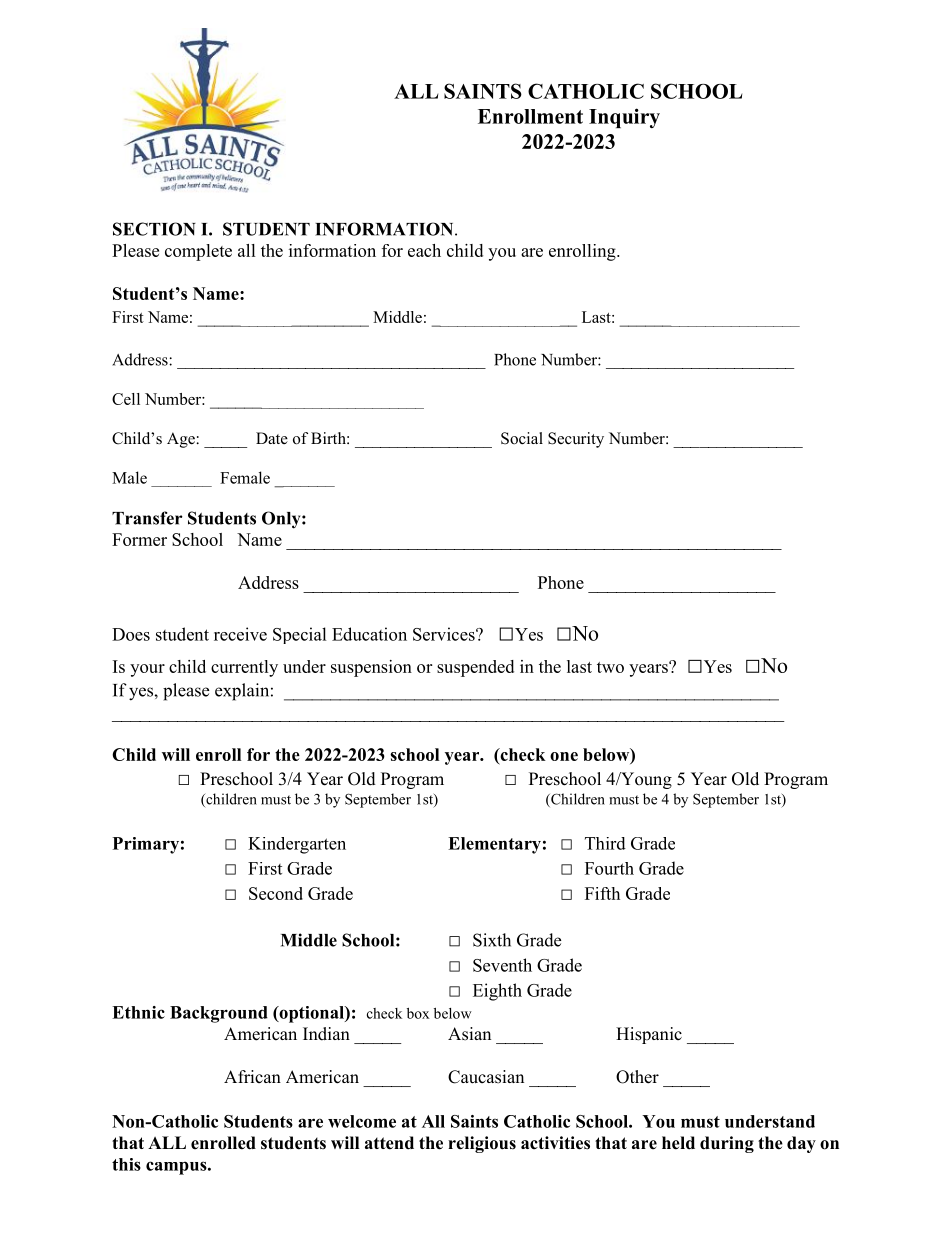 This page has width=952, height=1233. What do you see at coordinates (576, 440) in the page?
I see `Security` at bounding box center [576, 440].
